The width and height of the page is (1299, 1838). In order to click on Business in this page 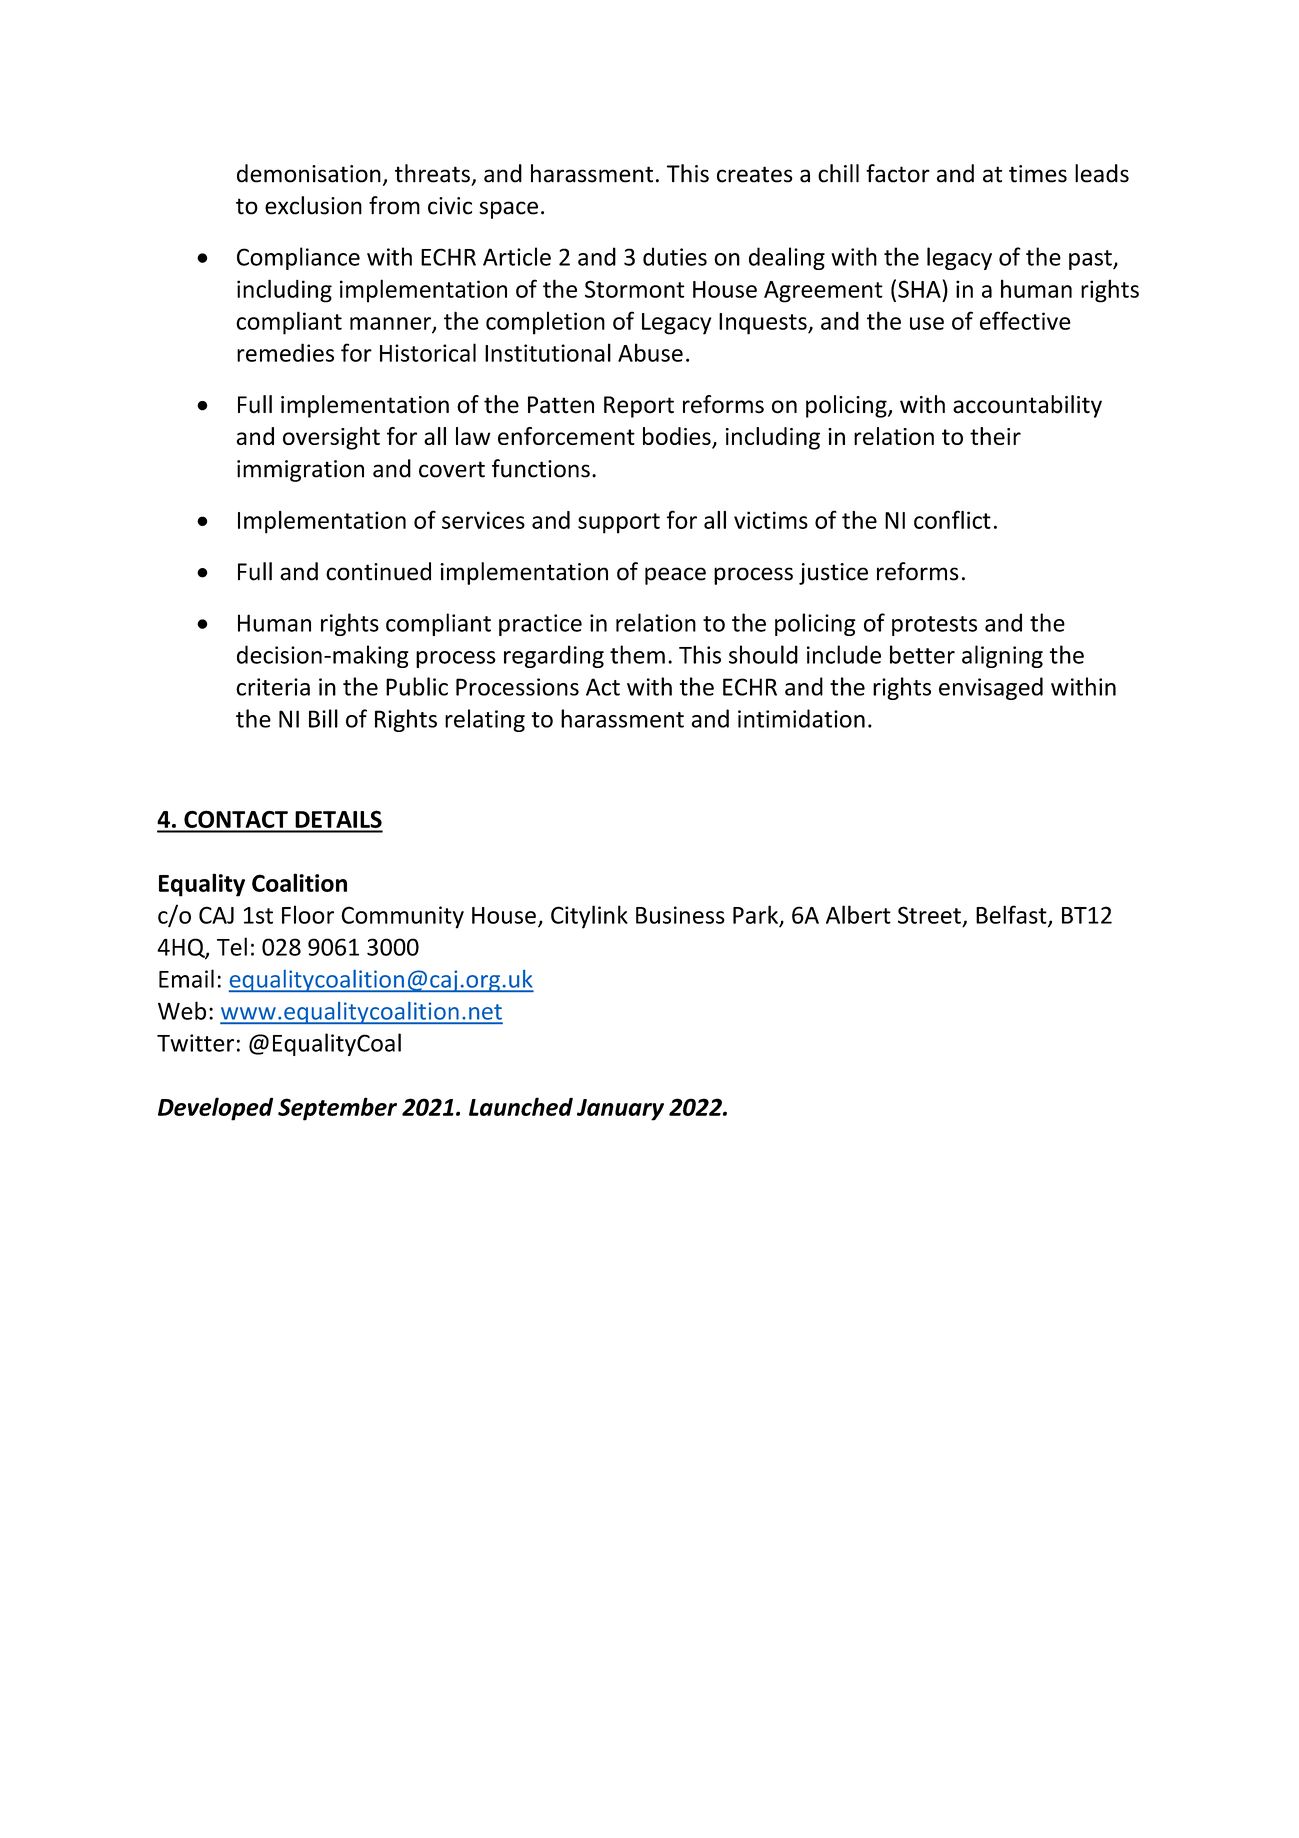, I will do `click(680, 915)`.
